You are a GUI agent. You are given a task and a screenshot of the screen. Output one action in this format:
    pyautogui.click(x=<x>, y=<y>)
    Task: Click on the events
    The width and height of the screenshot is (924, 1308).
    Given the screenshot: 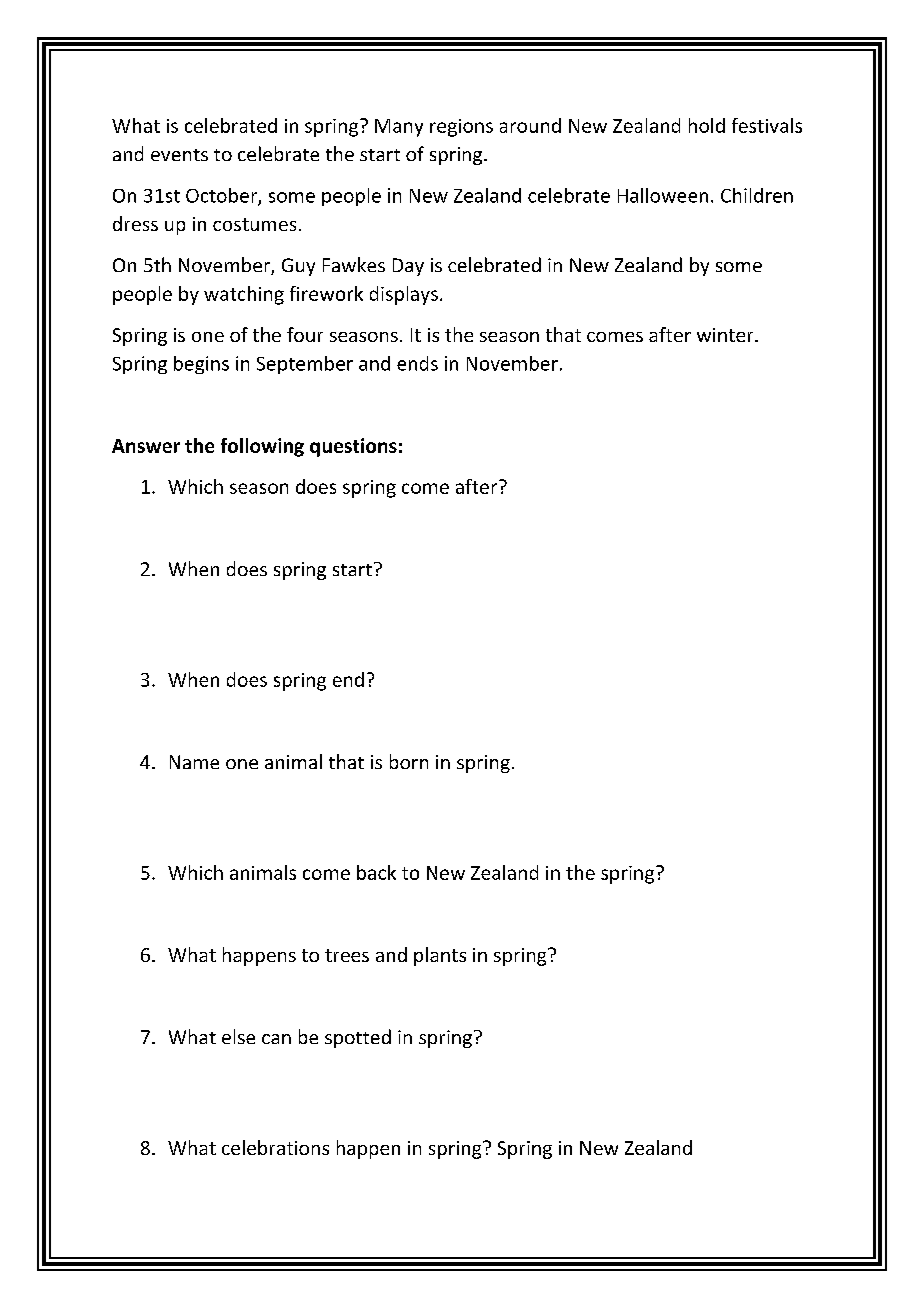 What is the action you would take?
    pyautogui.click(x=179, y=155)
